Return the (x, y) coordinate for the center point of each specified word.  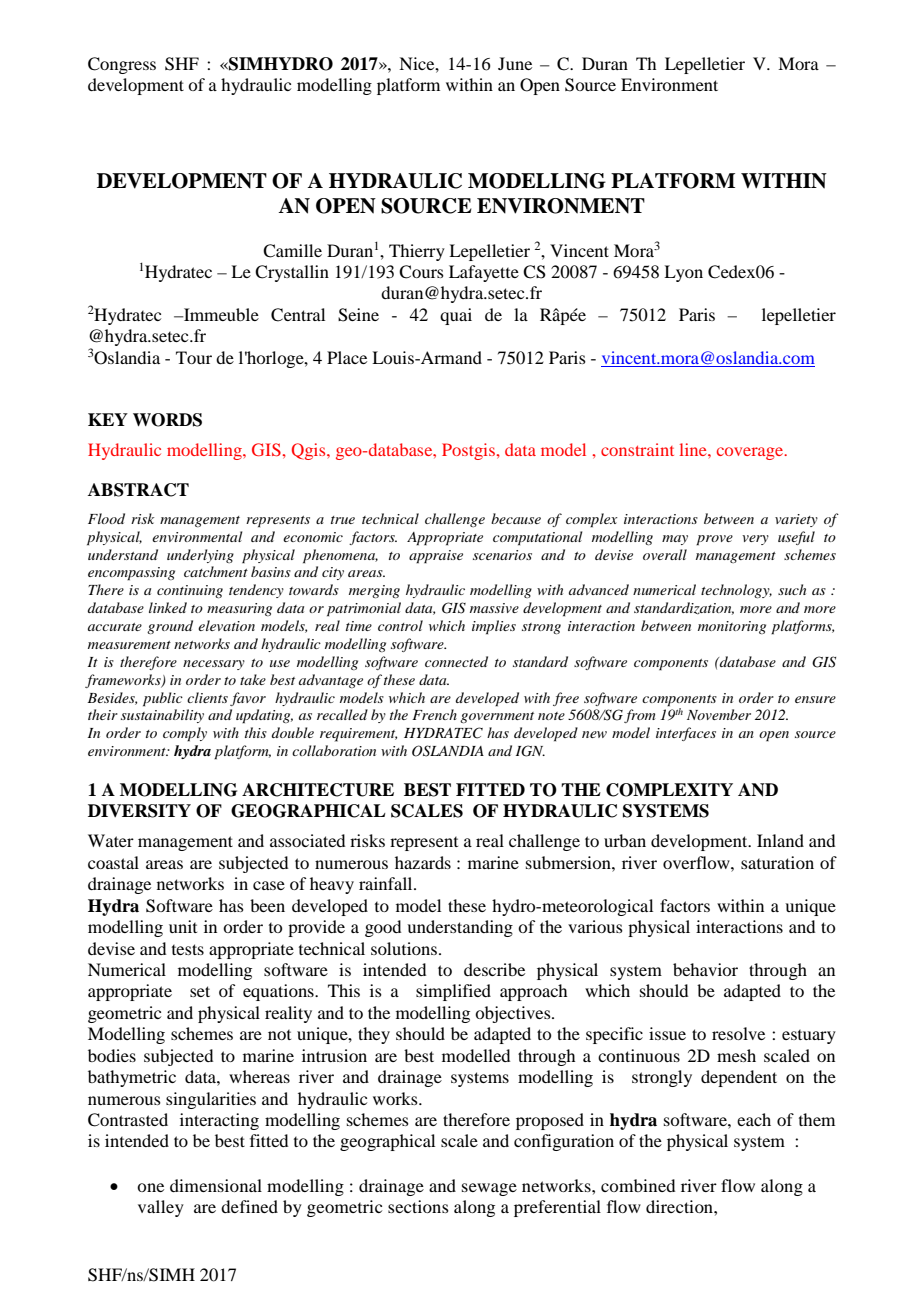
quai (456, 316)
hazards (423, 862)
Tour (194, 357)
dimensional (216, 1185)
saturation (777, 862)
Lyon (683, 273)
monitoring (732, 627)
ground (170, 627)
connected (456, 661)
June (515, 63)
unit (183, 926)
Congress (122, 65)
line (694, 449)
